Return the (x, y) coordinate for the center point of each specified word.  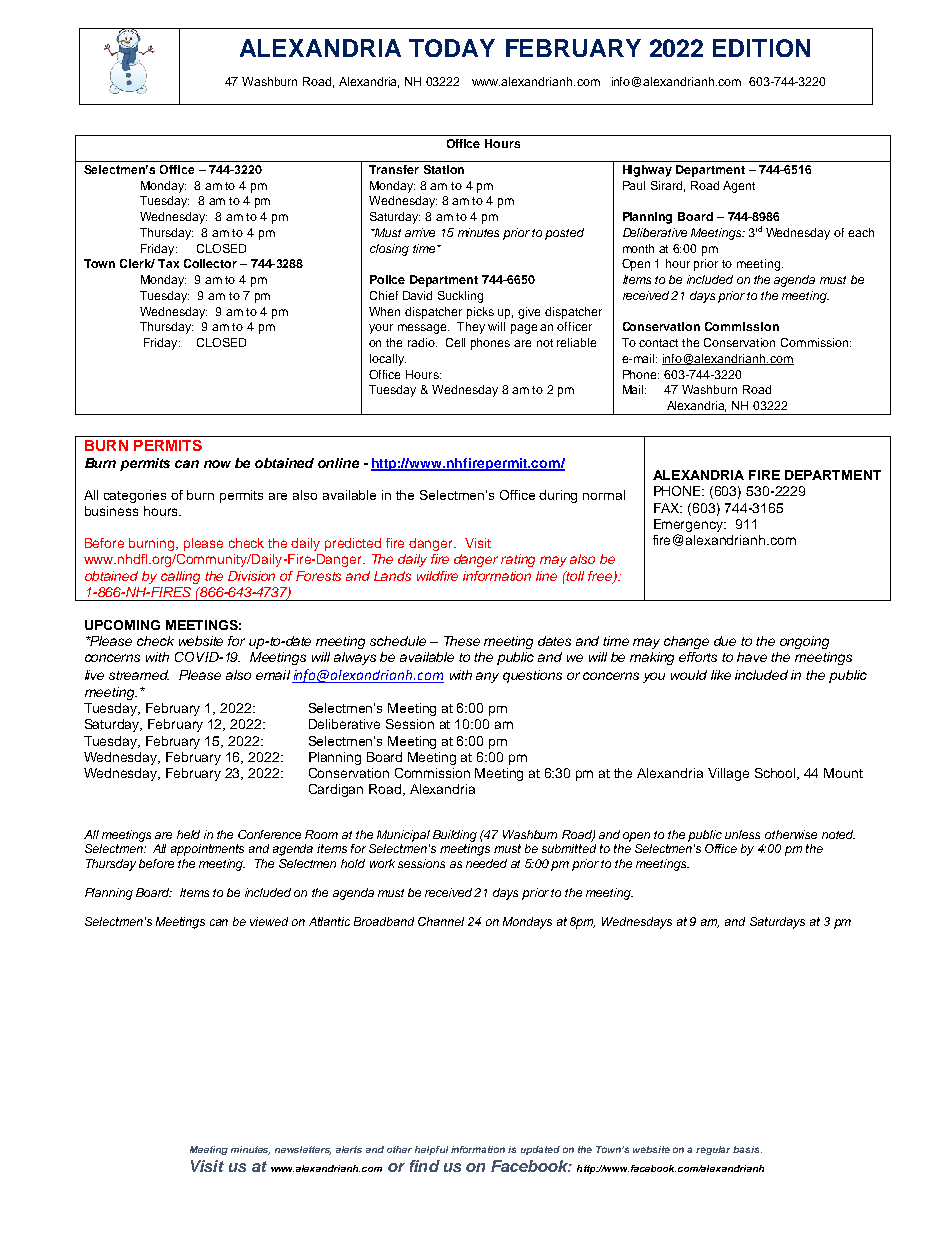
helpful (431, 1150)
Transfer (394, 169)
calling (180, 577)
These (462, 641)
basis (747, 1149)
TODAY (452, 48)
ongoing (804, 642)
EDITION (761, 48)
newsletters (303, 1150)
